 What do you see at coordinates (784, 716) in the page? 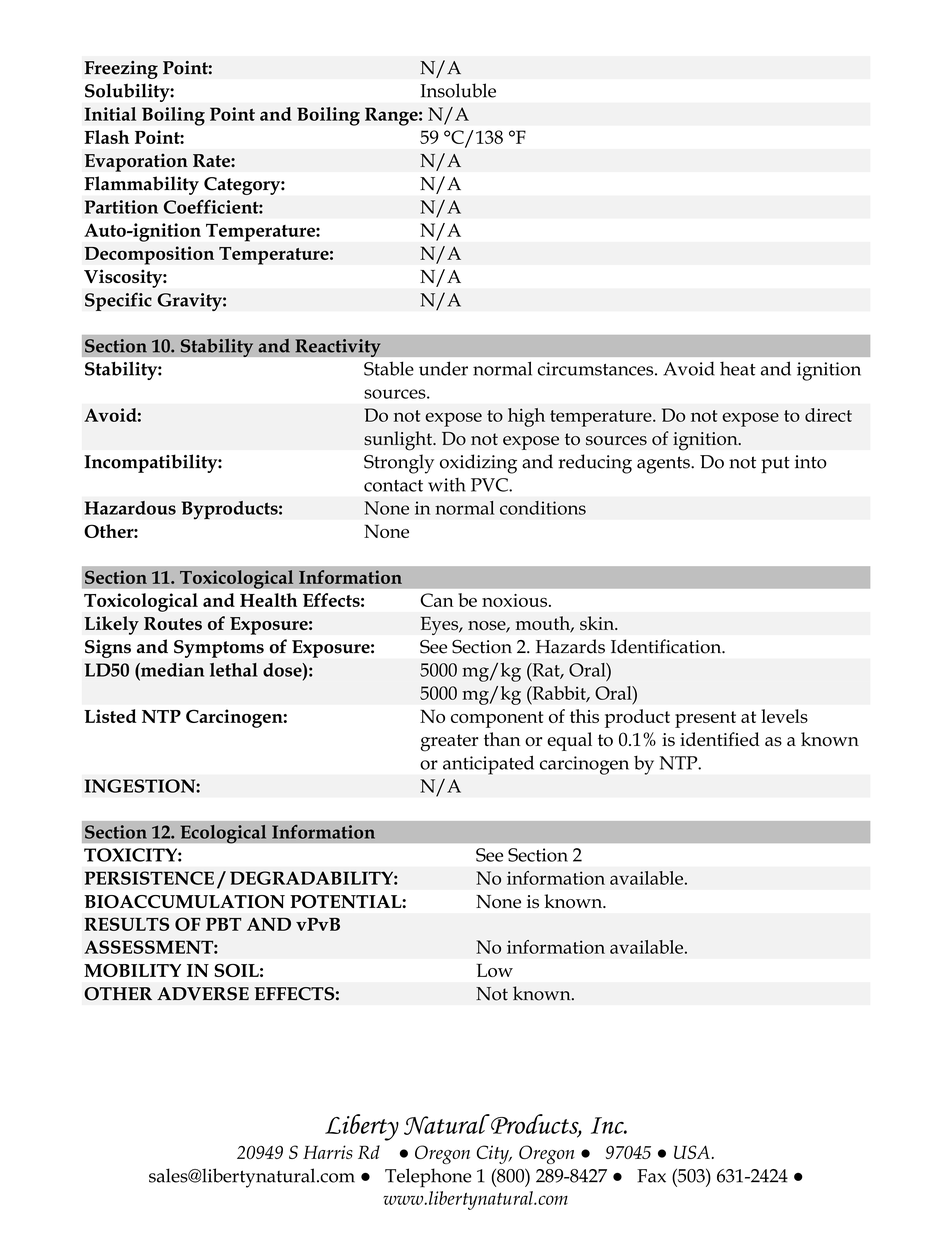
I see `levels` at bounding box center [784, 716].
